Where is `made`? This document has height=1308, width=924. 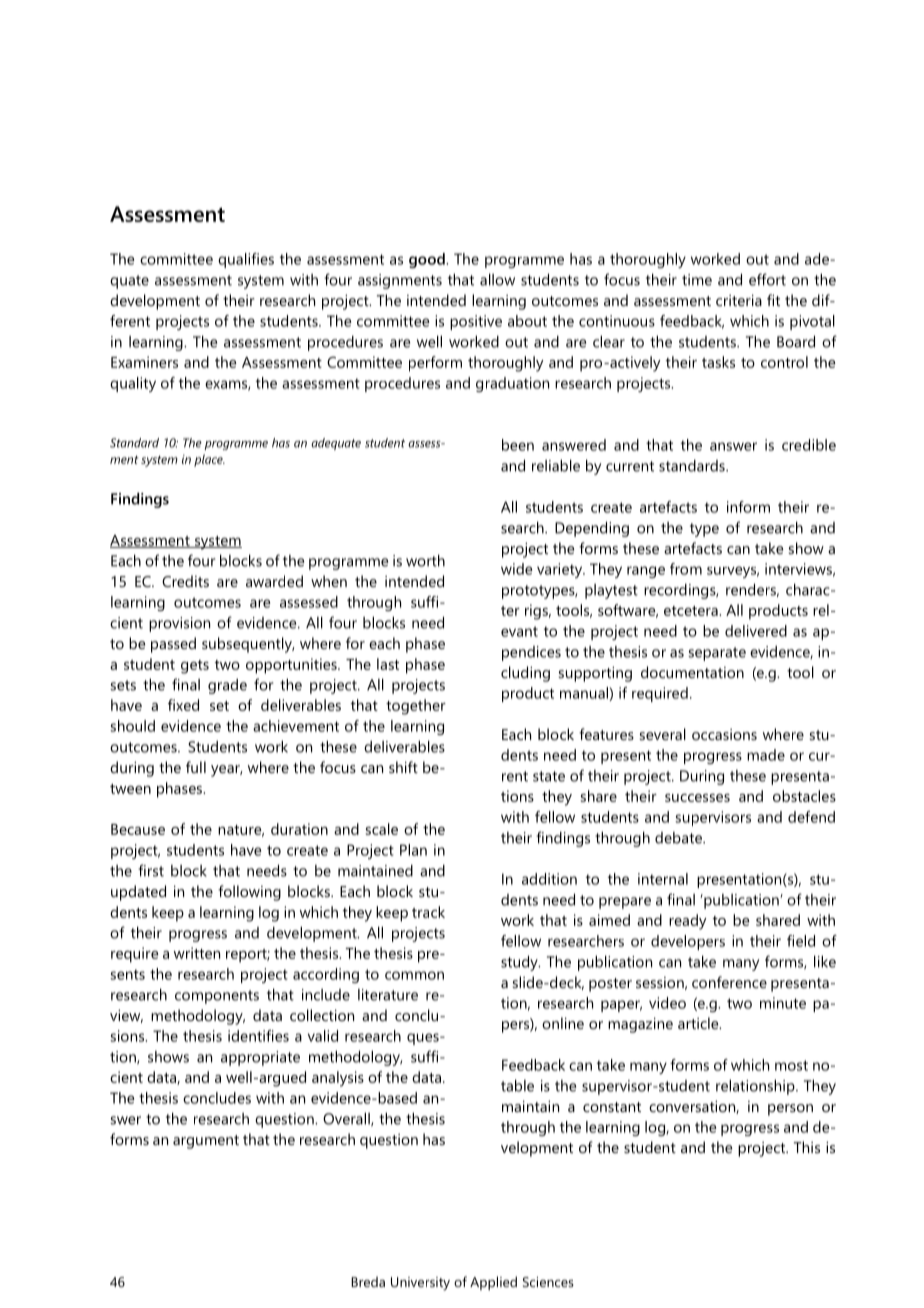 made is located at coordinates (766, 755).
